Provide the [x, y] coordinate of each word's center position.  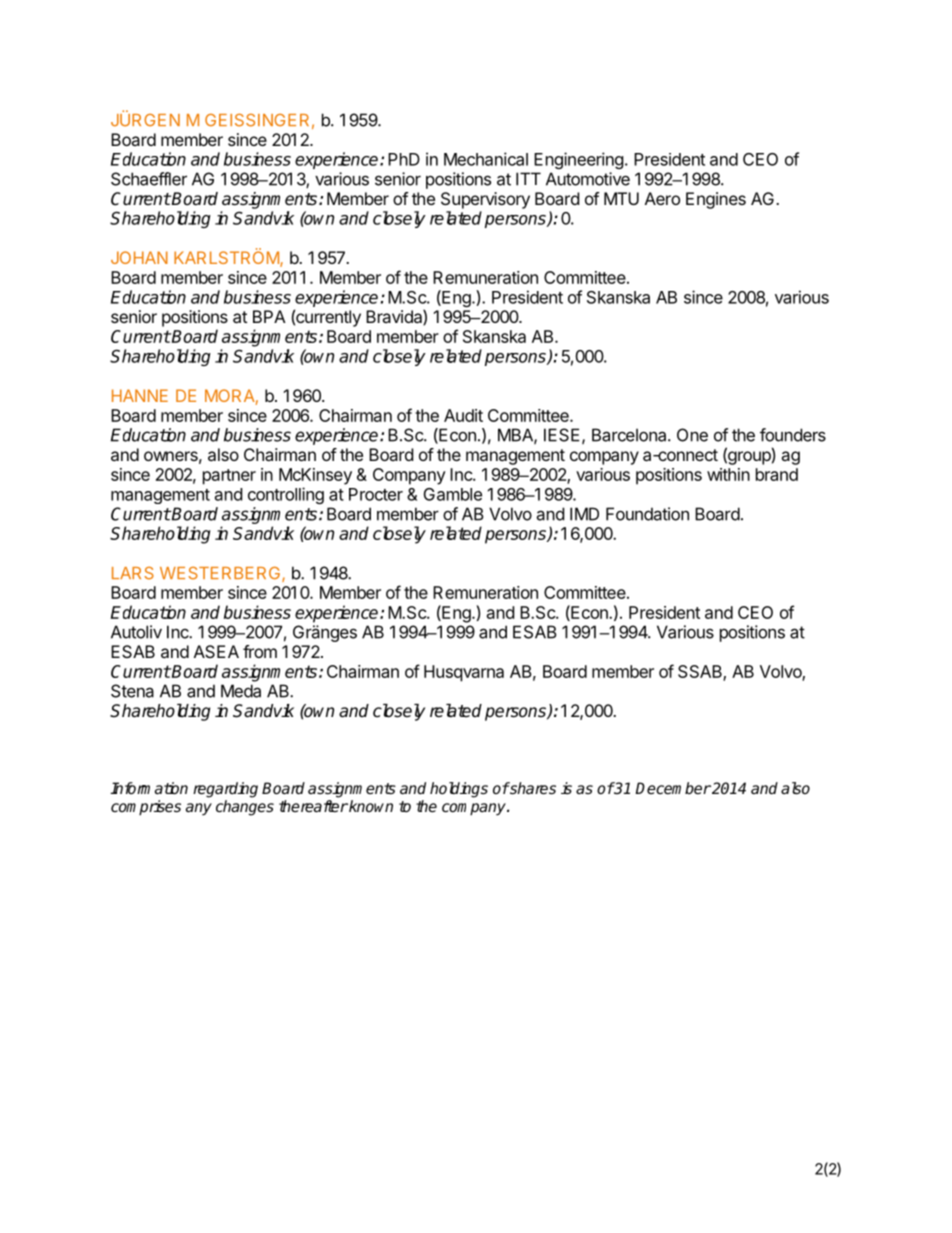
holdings [459, 790]
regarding [225, 790]
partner [229, 477]
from [260, 651]
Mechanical [486, 159]
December [673, 788]
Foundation [647, 514]
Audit [463, 415]
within [728, 474]
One [692, 435]
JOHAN [139, 257]
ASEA [216, 651]
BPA [269, 316]
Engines [716, 200]
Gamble [453, 494]
